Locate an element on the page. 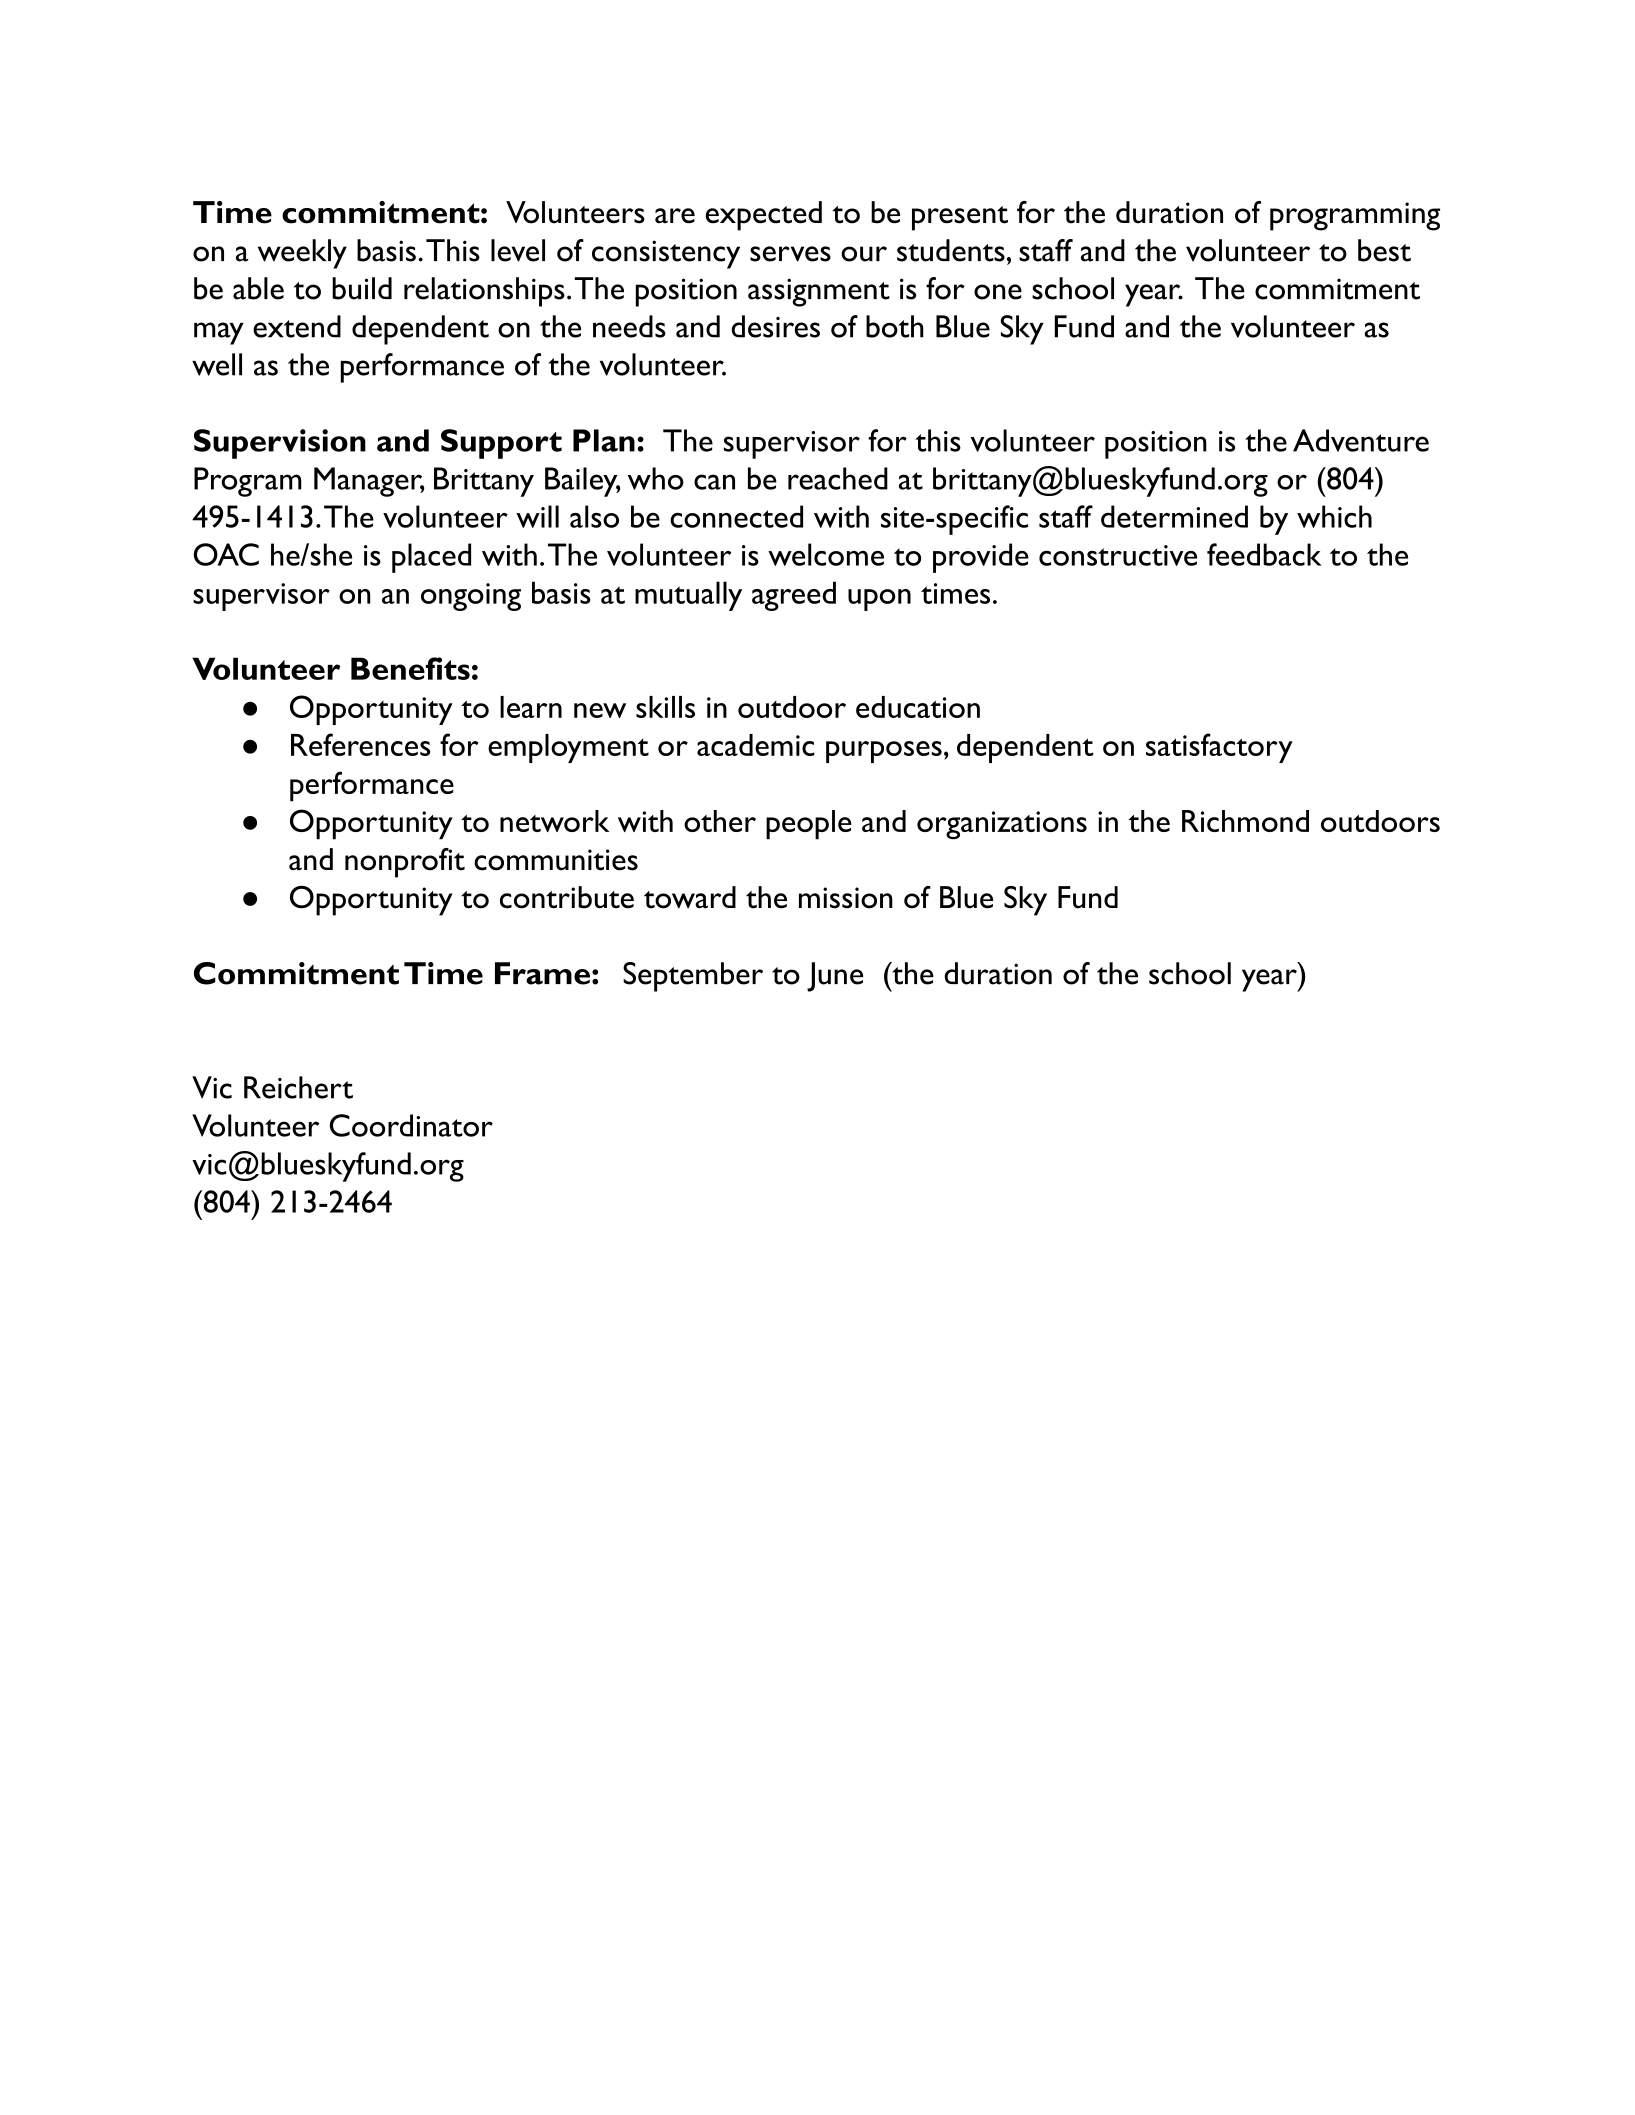 The height and width of the page is (2115, 1635). best is located at coordinates (1384, 250).
